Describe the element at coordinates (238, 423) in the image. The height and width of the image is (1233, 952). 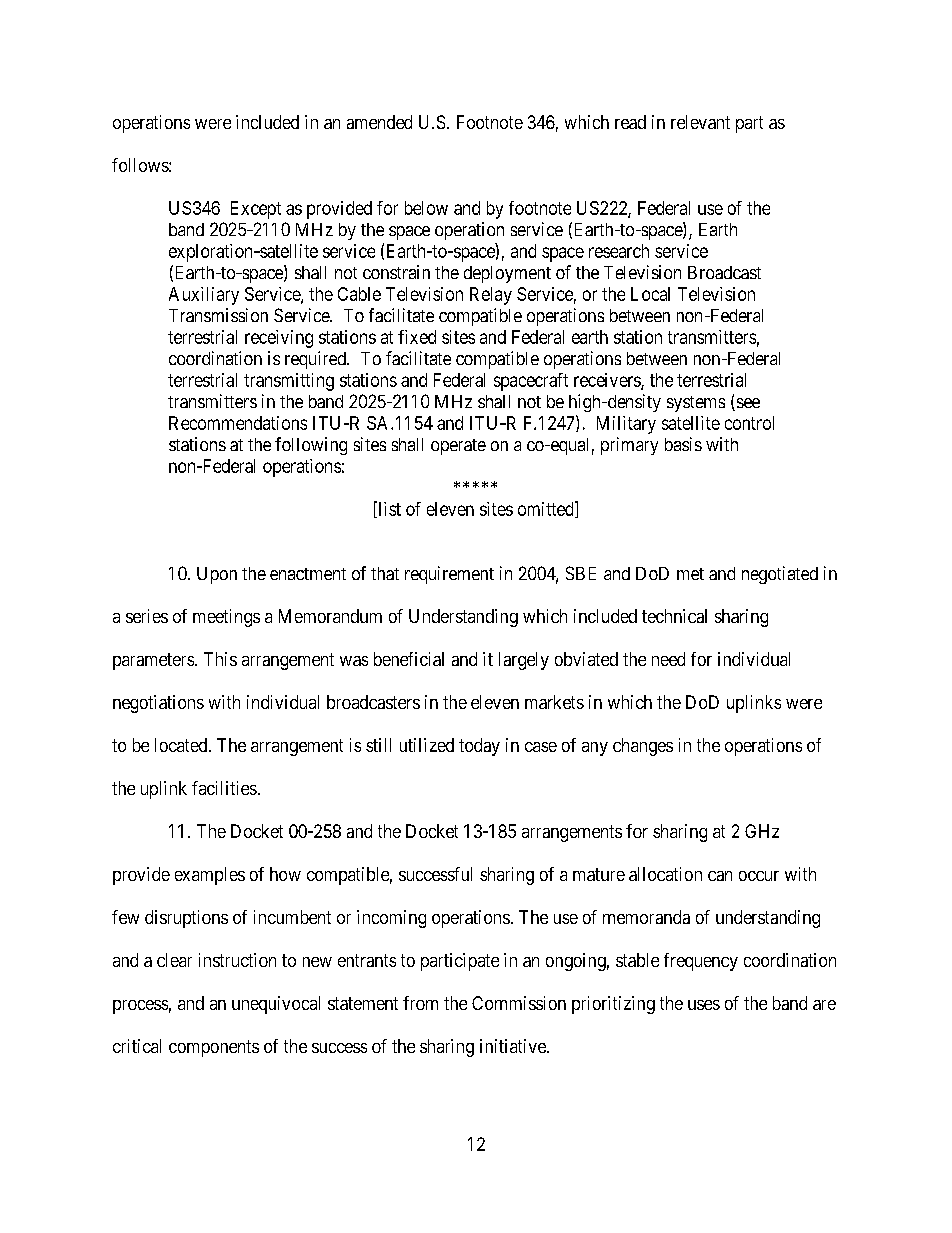
I see `Recommendations` at that location.
